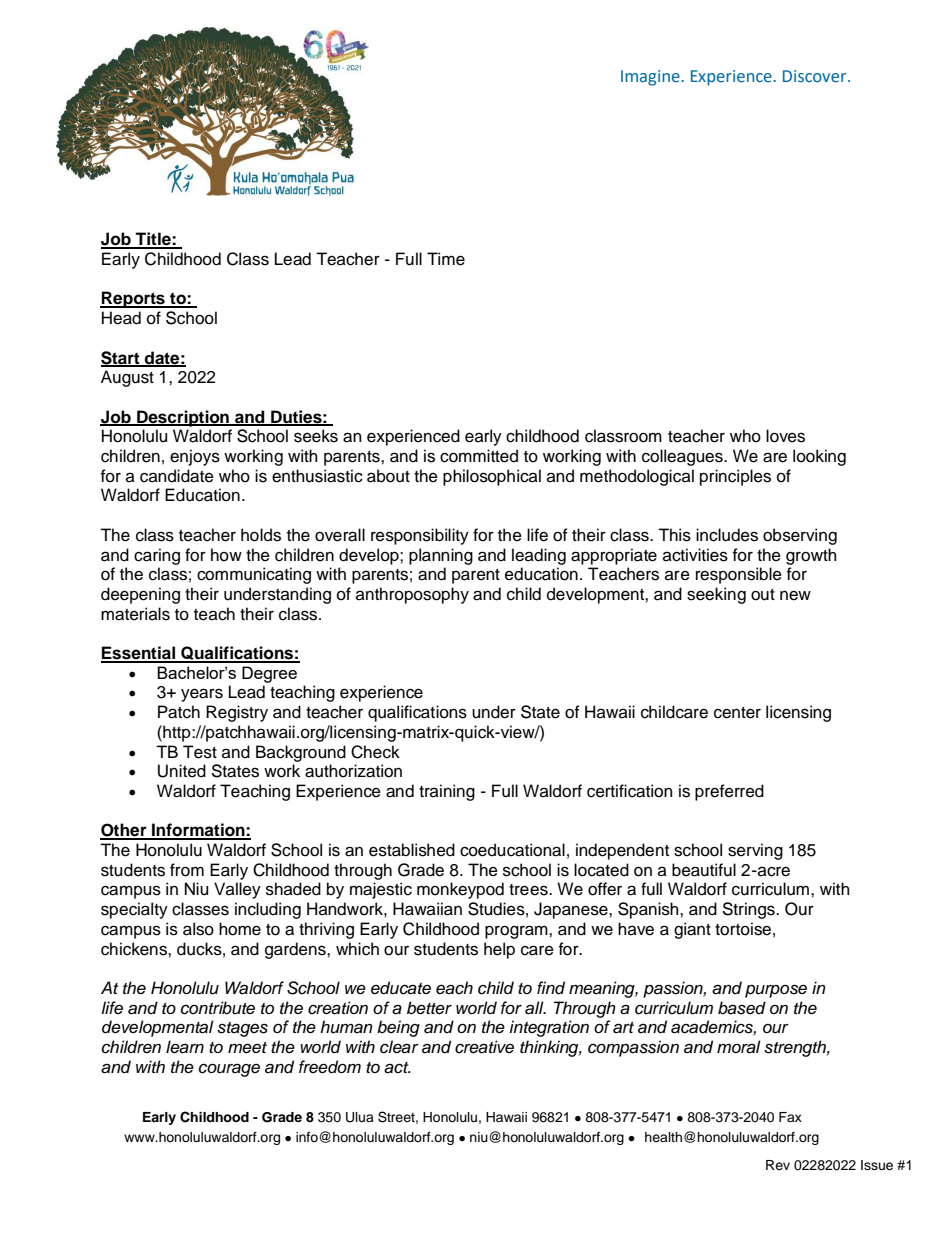 Image resolution: width=952 pixels, height=1233 pixels. What do you see at coordinates (650, 78) in the document?
I see `Imagine` at bounding box center [650, 78].
